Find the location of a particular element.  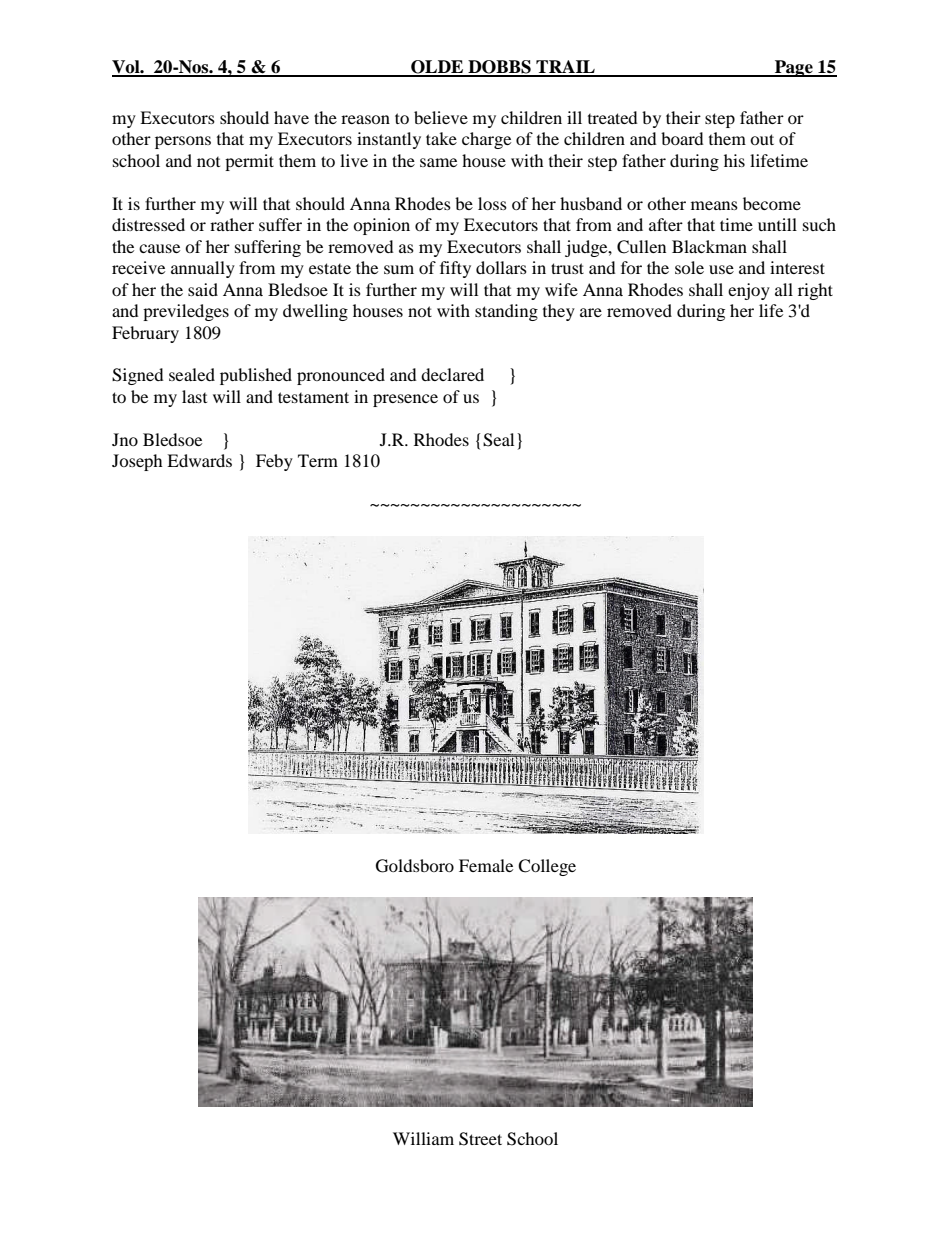

persons is located at coordinates (183, 142).
